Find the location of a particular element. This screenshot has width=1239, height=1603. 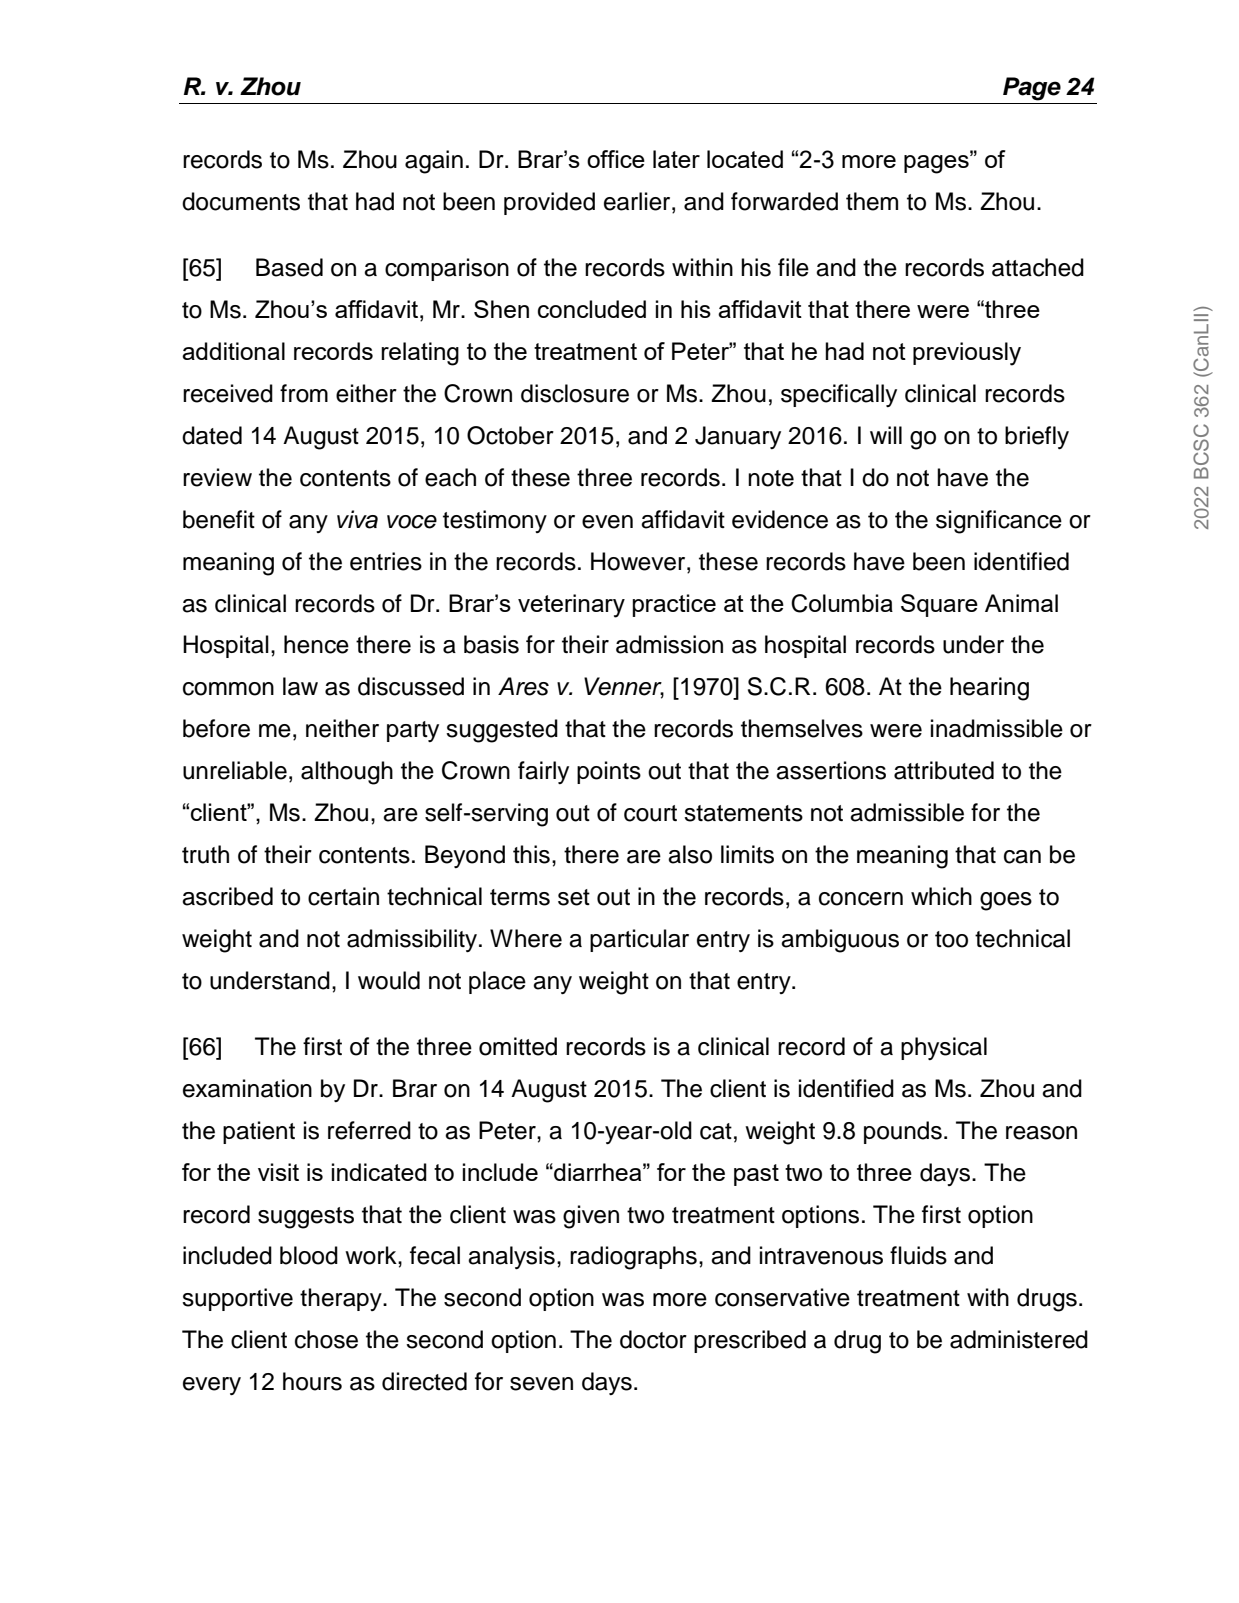

will is located at coordinates (886, 435).
